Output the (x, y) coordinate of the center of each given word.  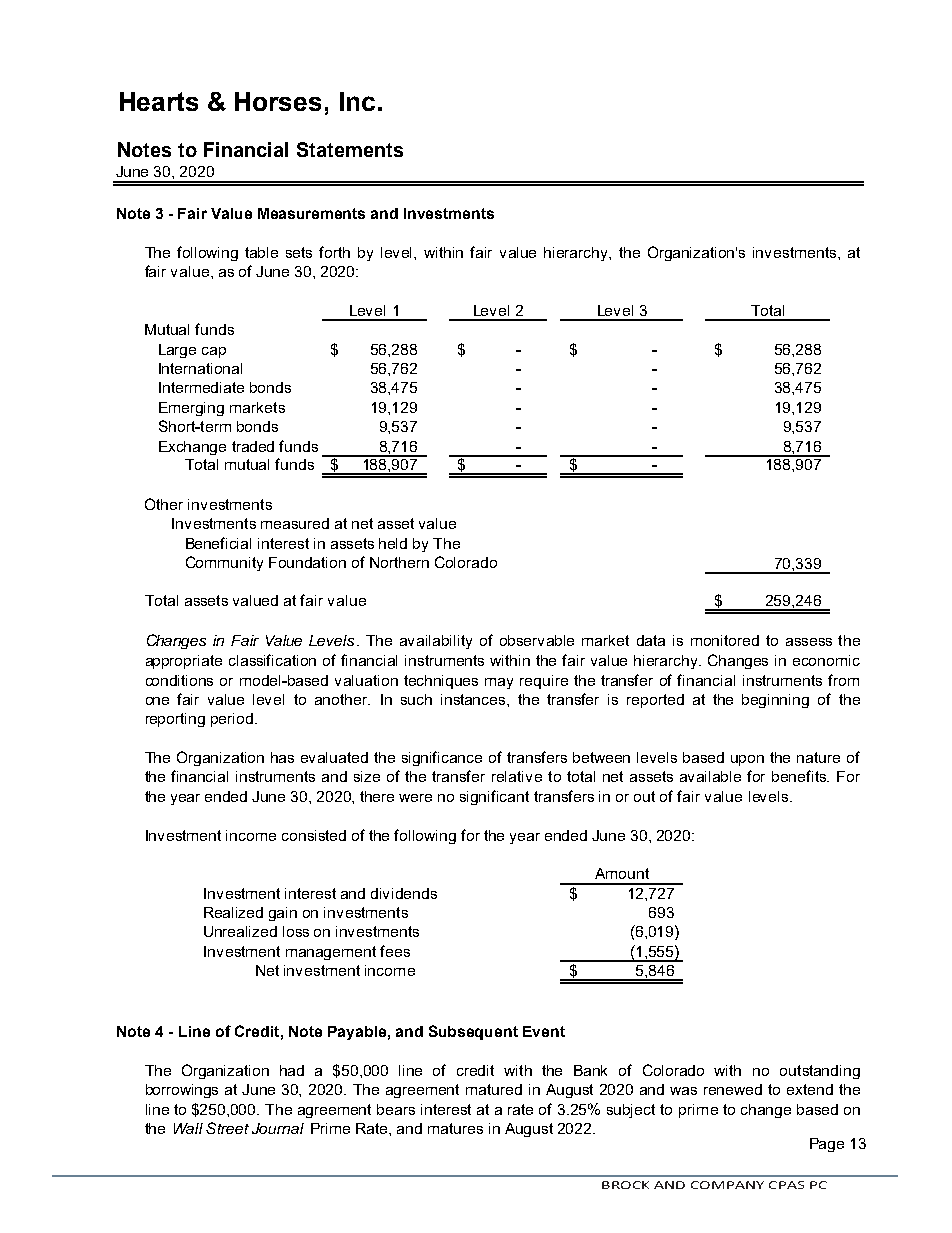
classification (272, 660)
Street (227, 1128)
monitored (725, 640)
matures (455, 1128)
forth (334, 252)
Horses (278, 101)
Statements (350, 149)
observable (537, 640)
